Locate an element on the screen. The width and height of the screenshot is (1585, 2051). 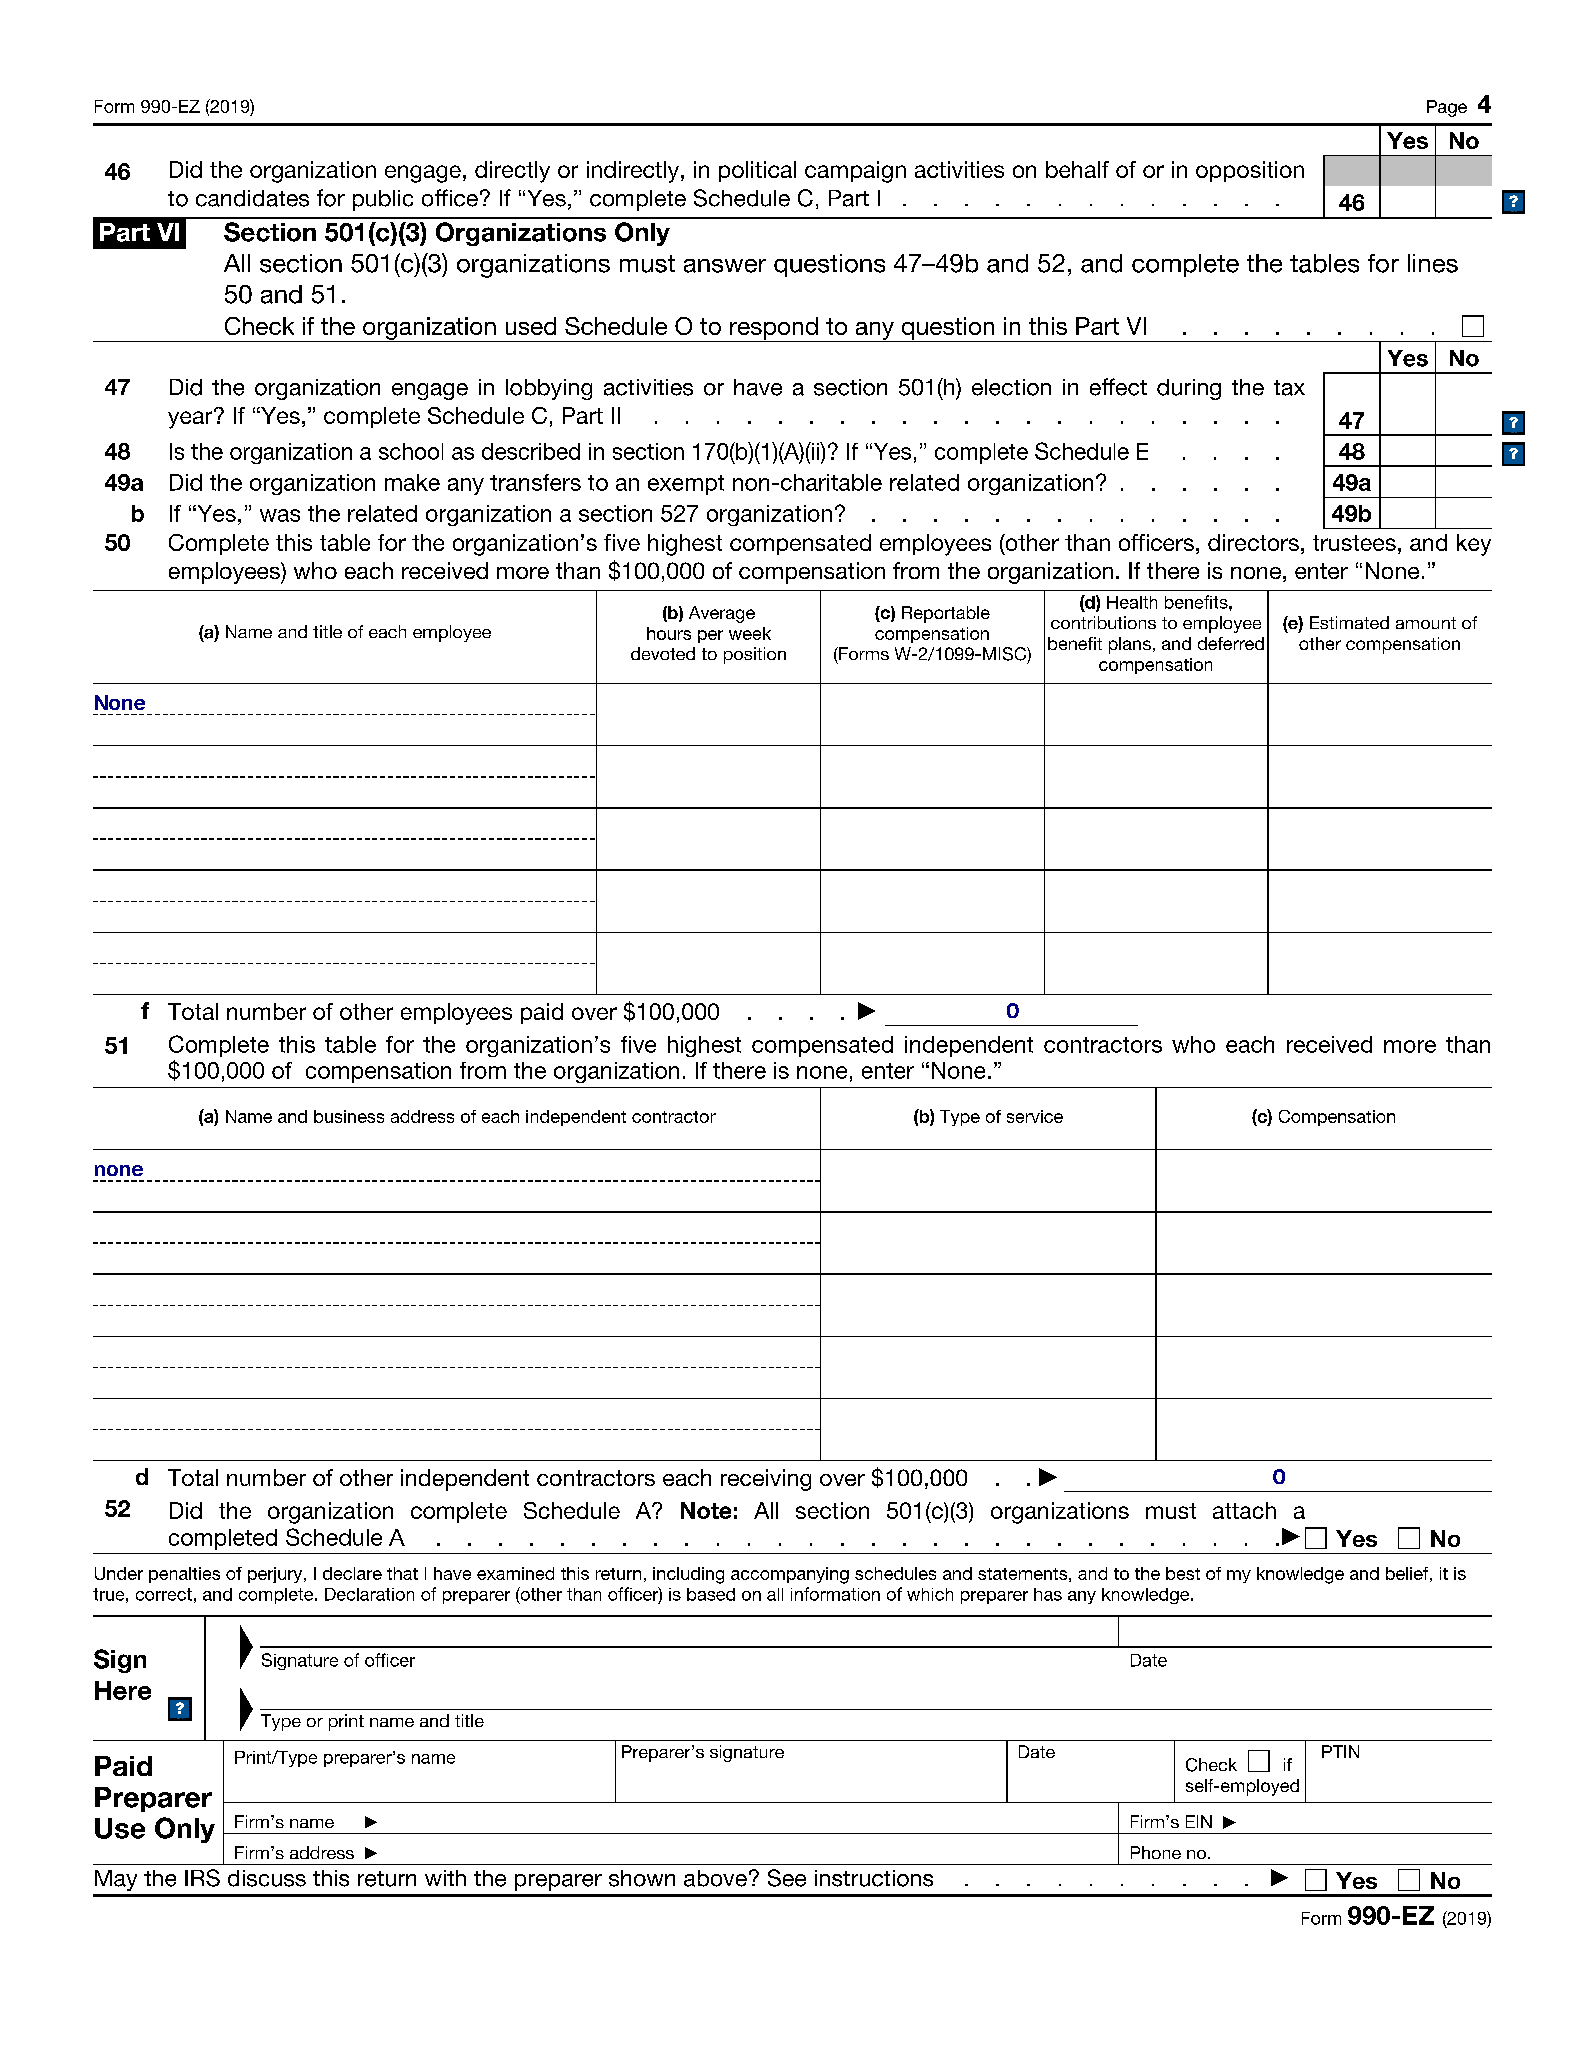
discuss is located at coordinates (267, 1878).
